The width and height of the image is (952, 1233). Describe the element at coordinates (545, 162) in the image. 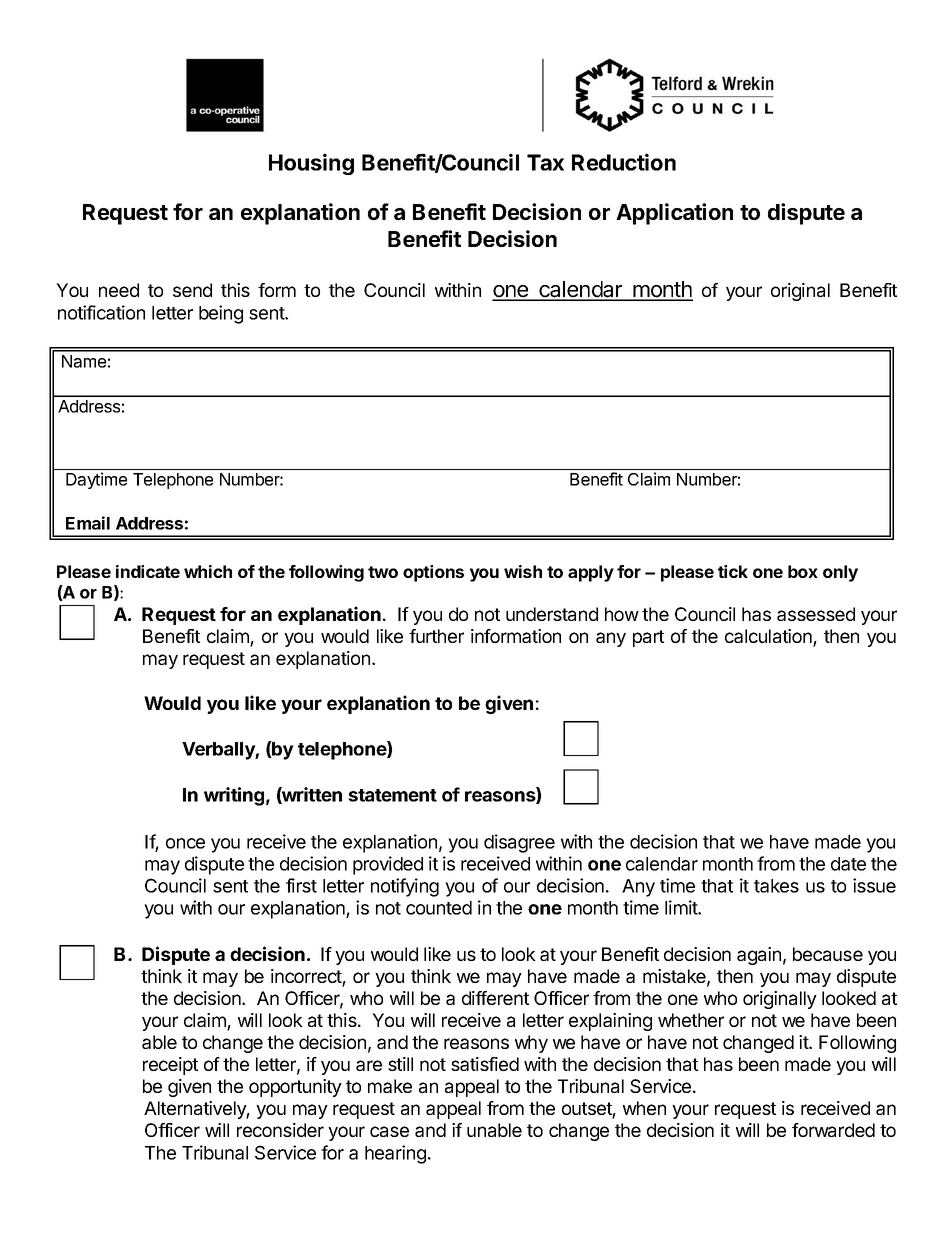

I see `Tax` at that location.
